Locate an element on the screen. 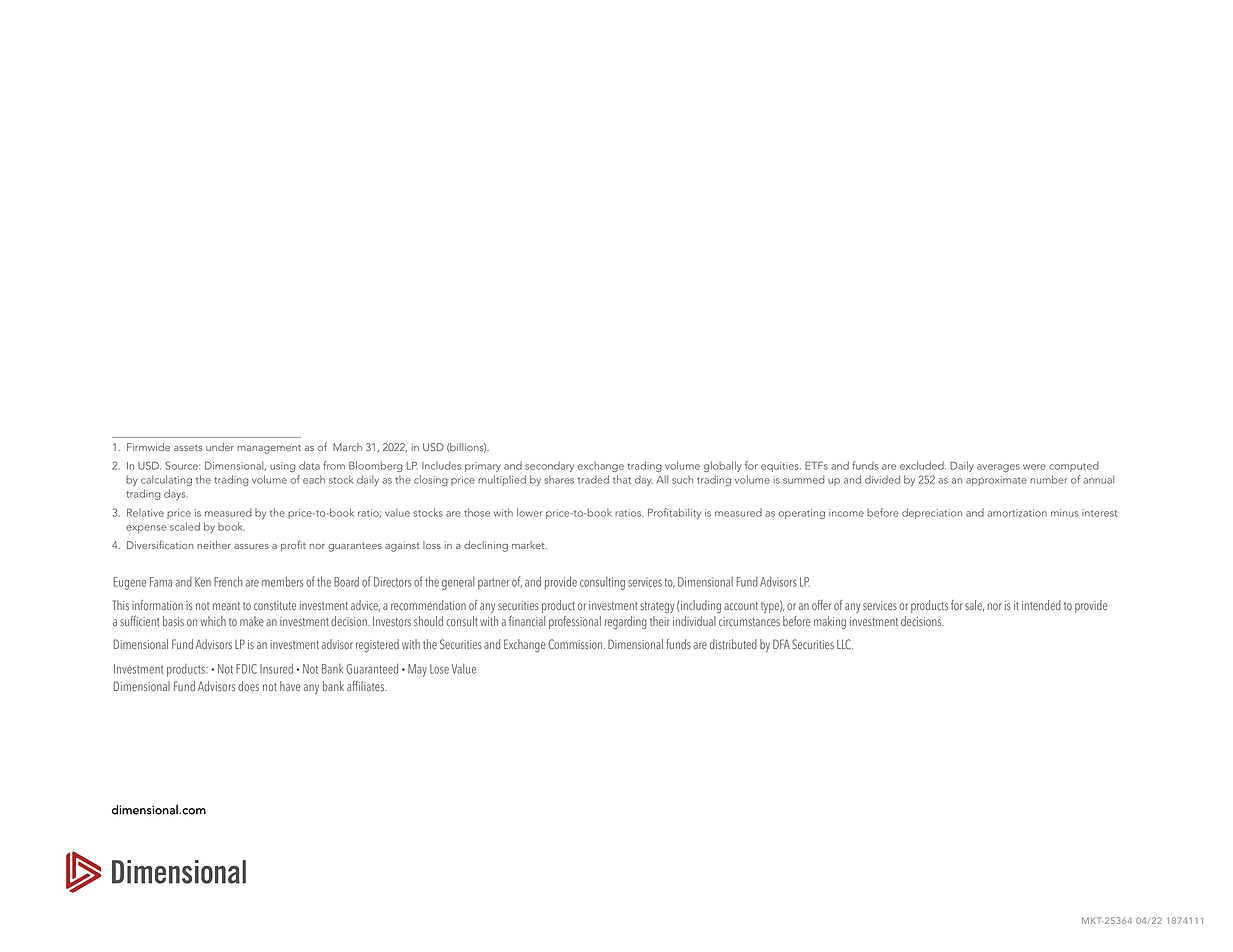 This screenshot has width=1233, height=952. averages is located at coordinates (998, 468).
